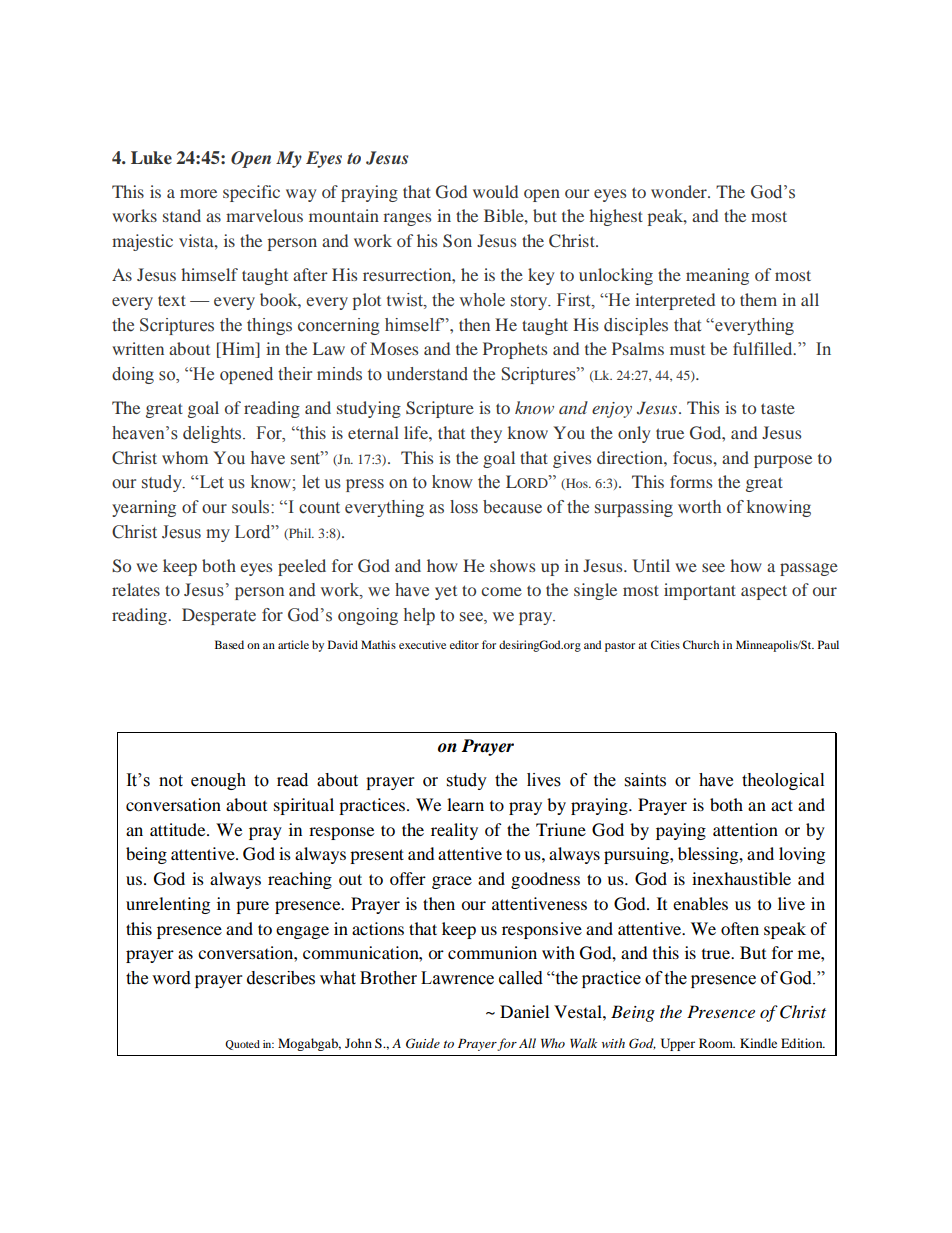 This screenshot has width=952, height=1233. What do you see at coordinates (680, 191) in the screenshot?
I see `wonder` at bounding box center [680, 191].
